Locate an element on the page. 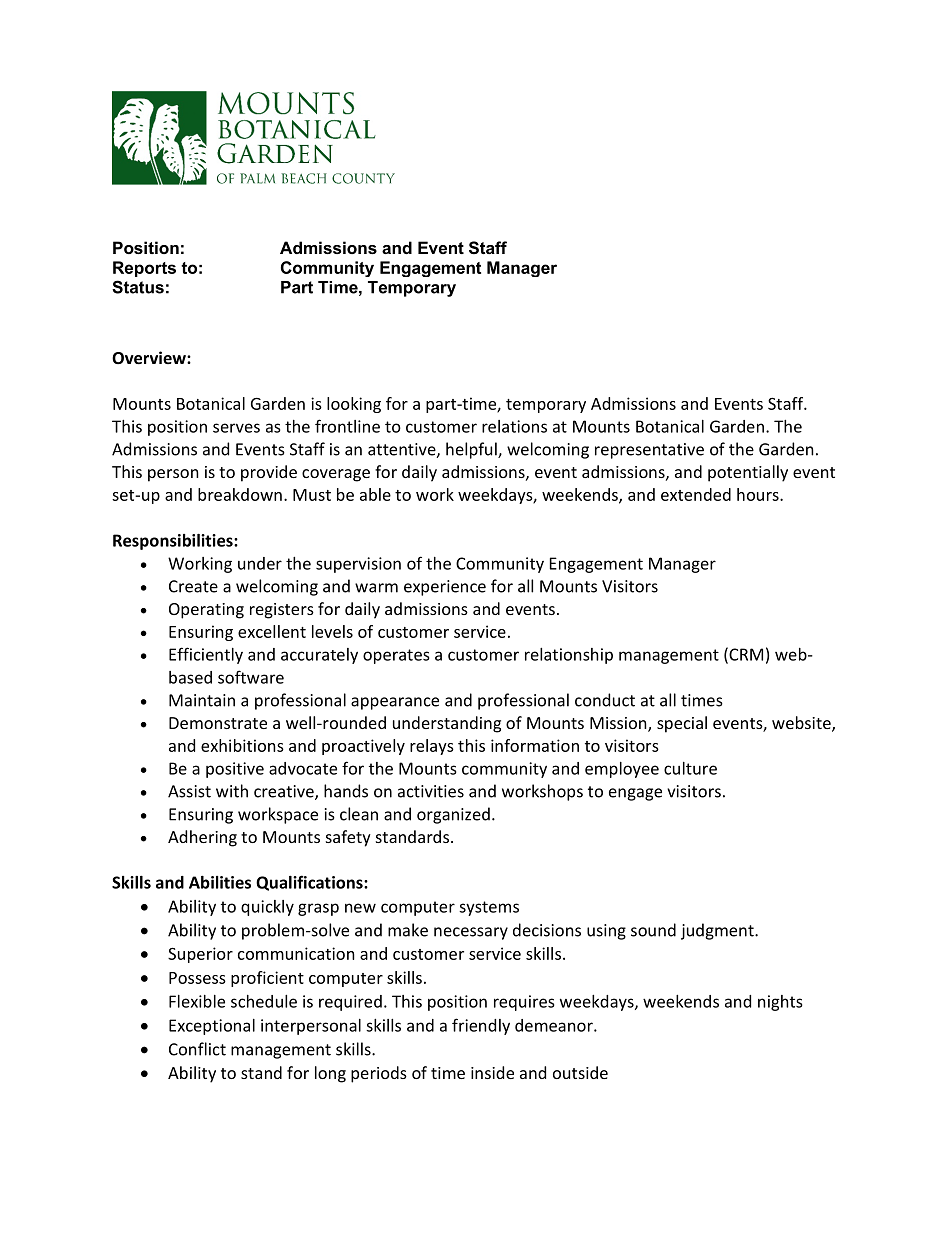 This page has width=952, height=1233. culture is located at coordinates (690, 768).
